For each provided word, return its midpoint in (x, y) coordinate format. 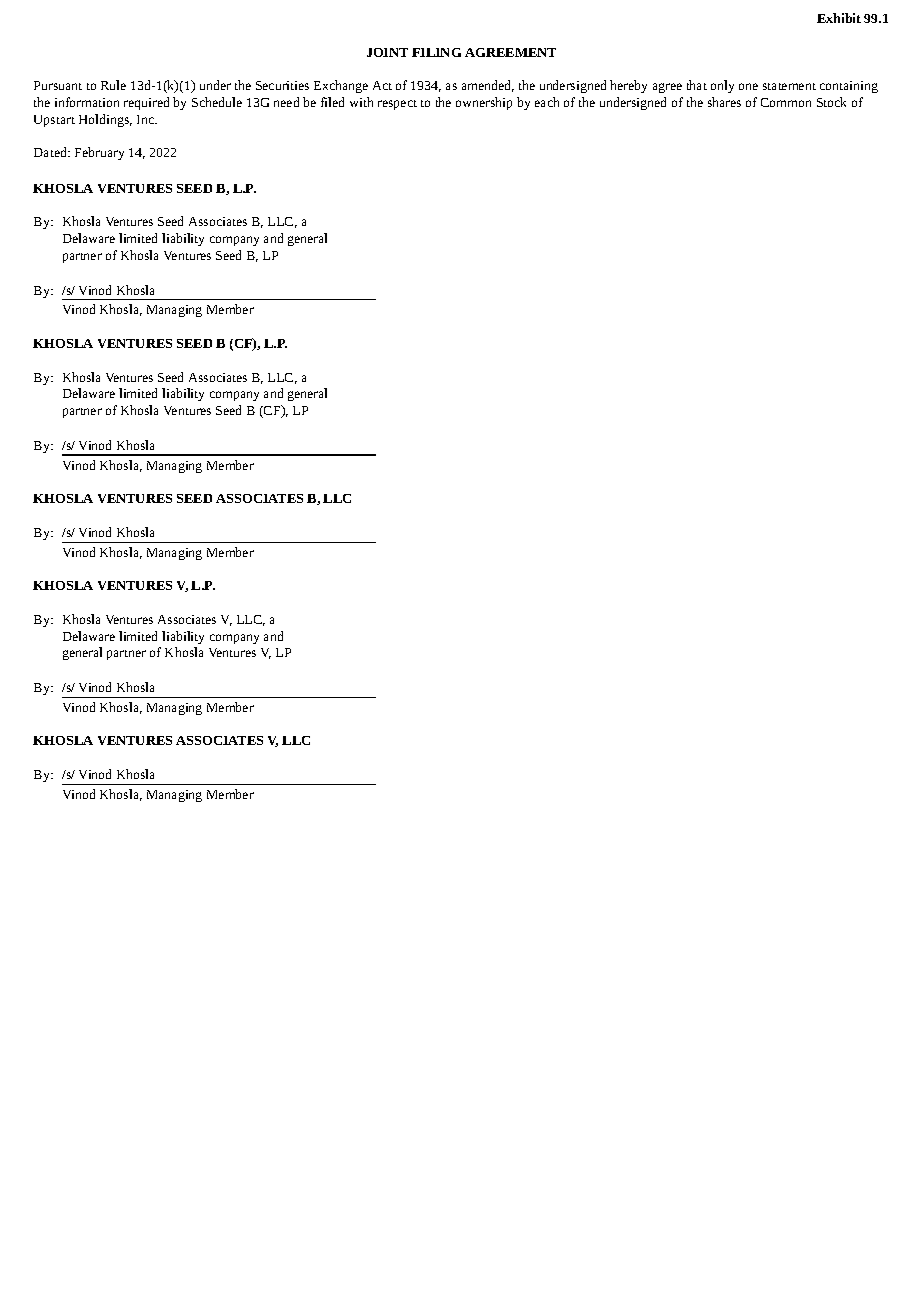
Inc (147, 119)
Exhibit (839, 18)
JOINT (387, 52)
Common (786, 102)
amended (488, 86)
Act (382, 85)
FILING (436, 52)
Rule (113, 85)
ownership (484, 103)
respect (397, 105)
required (146, 103)
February (99, 153)
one (748, 86)
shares (724, 102)
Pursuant (58, 85)
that (697, 85)
